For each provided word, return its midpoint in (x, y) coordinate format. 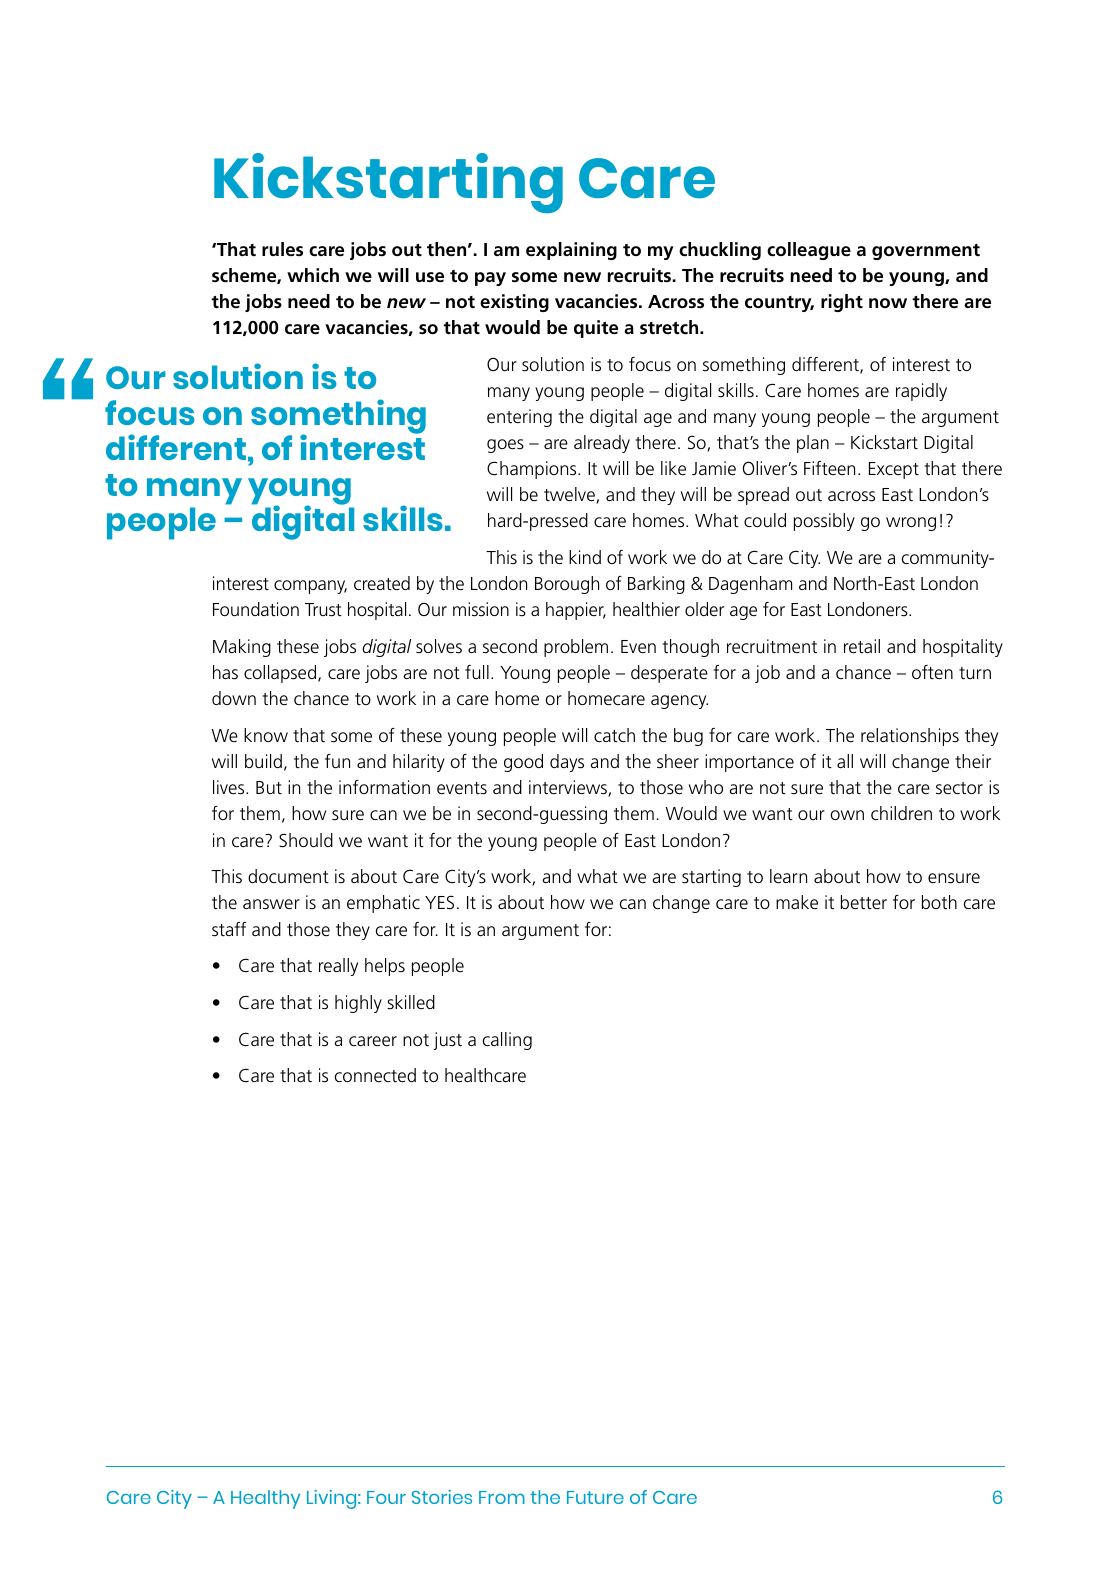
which (313, 275)
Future (595, 1497)
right (842, 303)
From (502, 1497)
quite (596, 329)
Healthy (265, 1499)
